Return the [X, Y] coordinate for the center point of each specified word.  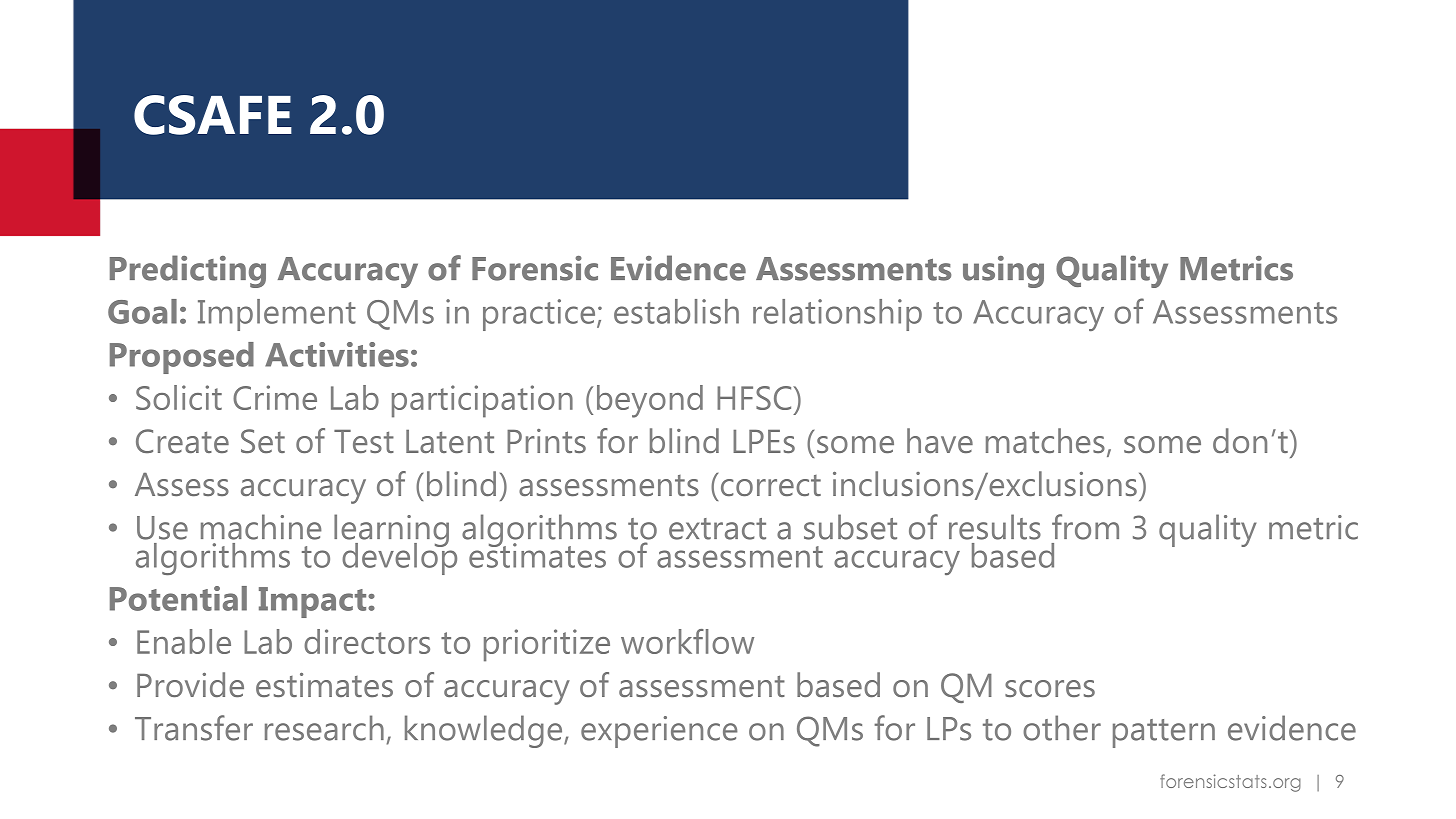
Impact [314, 602]
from [1085, 527]
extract [717, 529]
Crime [275, 397]
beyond [650, 401]
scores [1050, 688]
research [324, 728]
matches [1045, 440]
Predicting [188, 271]
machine [261, 527]
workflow [687, 641]
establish [676, 311]
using [1003, 272]
